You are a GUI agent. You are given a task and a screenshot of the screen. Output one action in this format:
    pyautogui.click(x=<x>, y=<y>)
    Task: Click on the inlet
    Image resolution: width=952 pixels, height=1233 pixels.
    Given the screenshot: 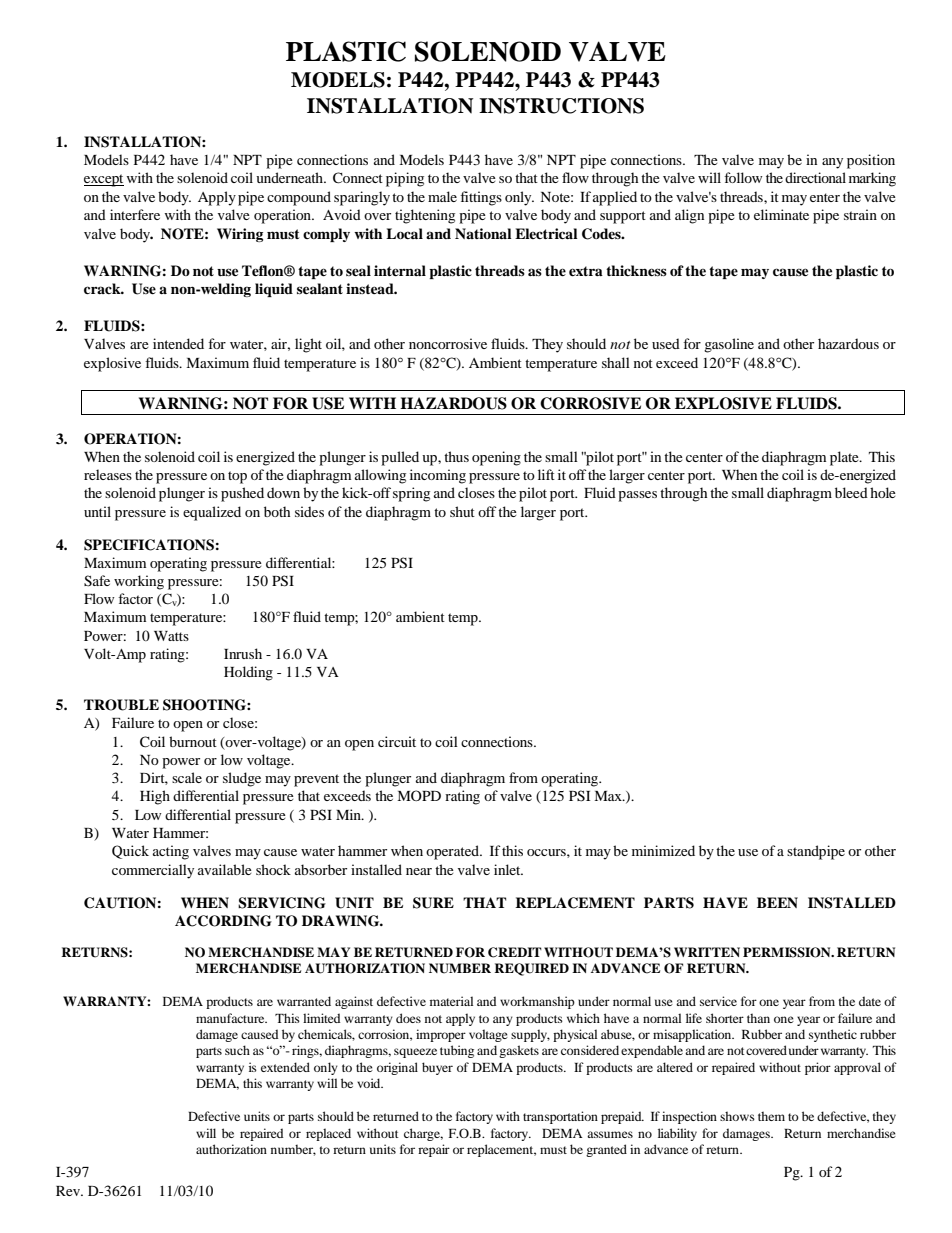 What is the action you would take?
    pyautogui.click(x=508, y=869)
